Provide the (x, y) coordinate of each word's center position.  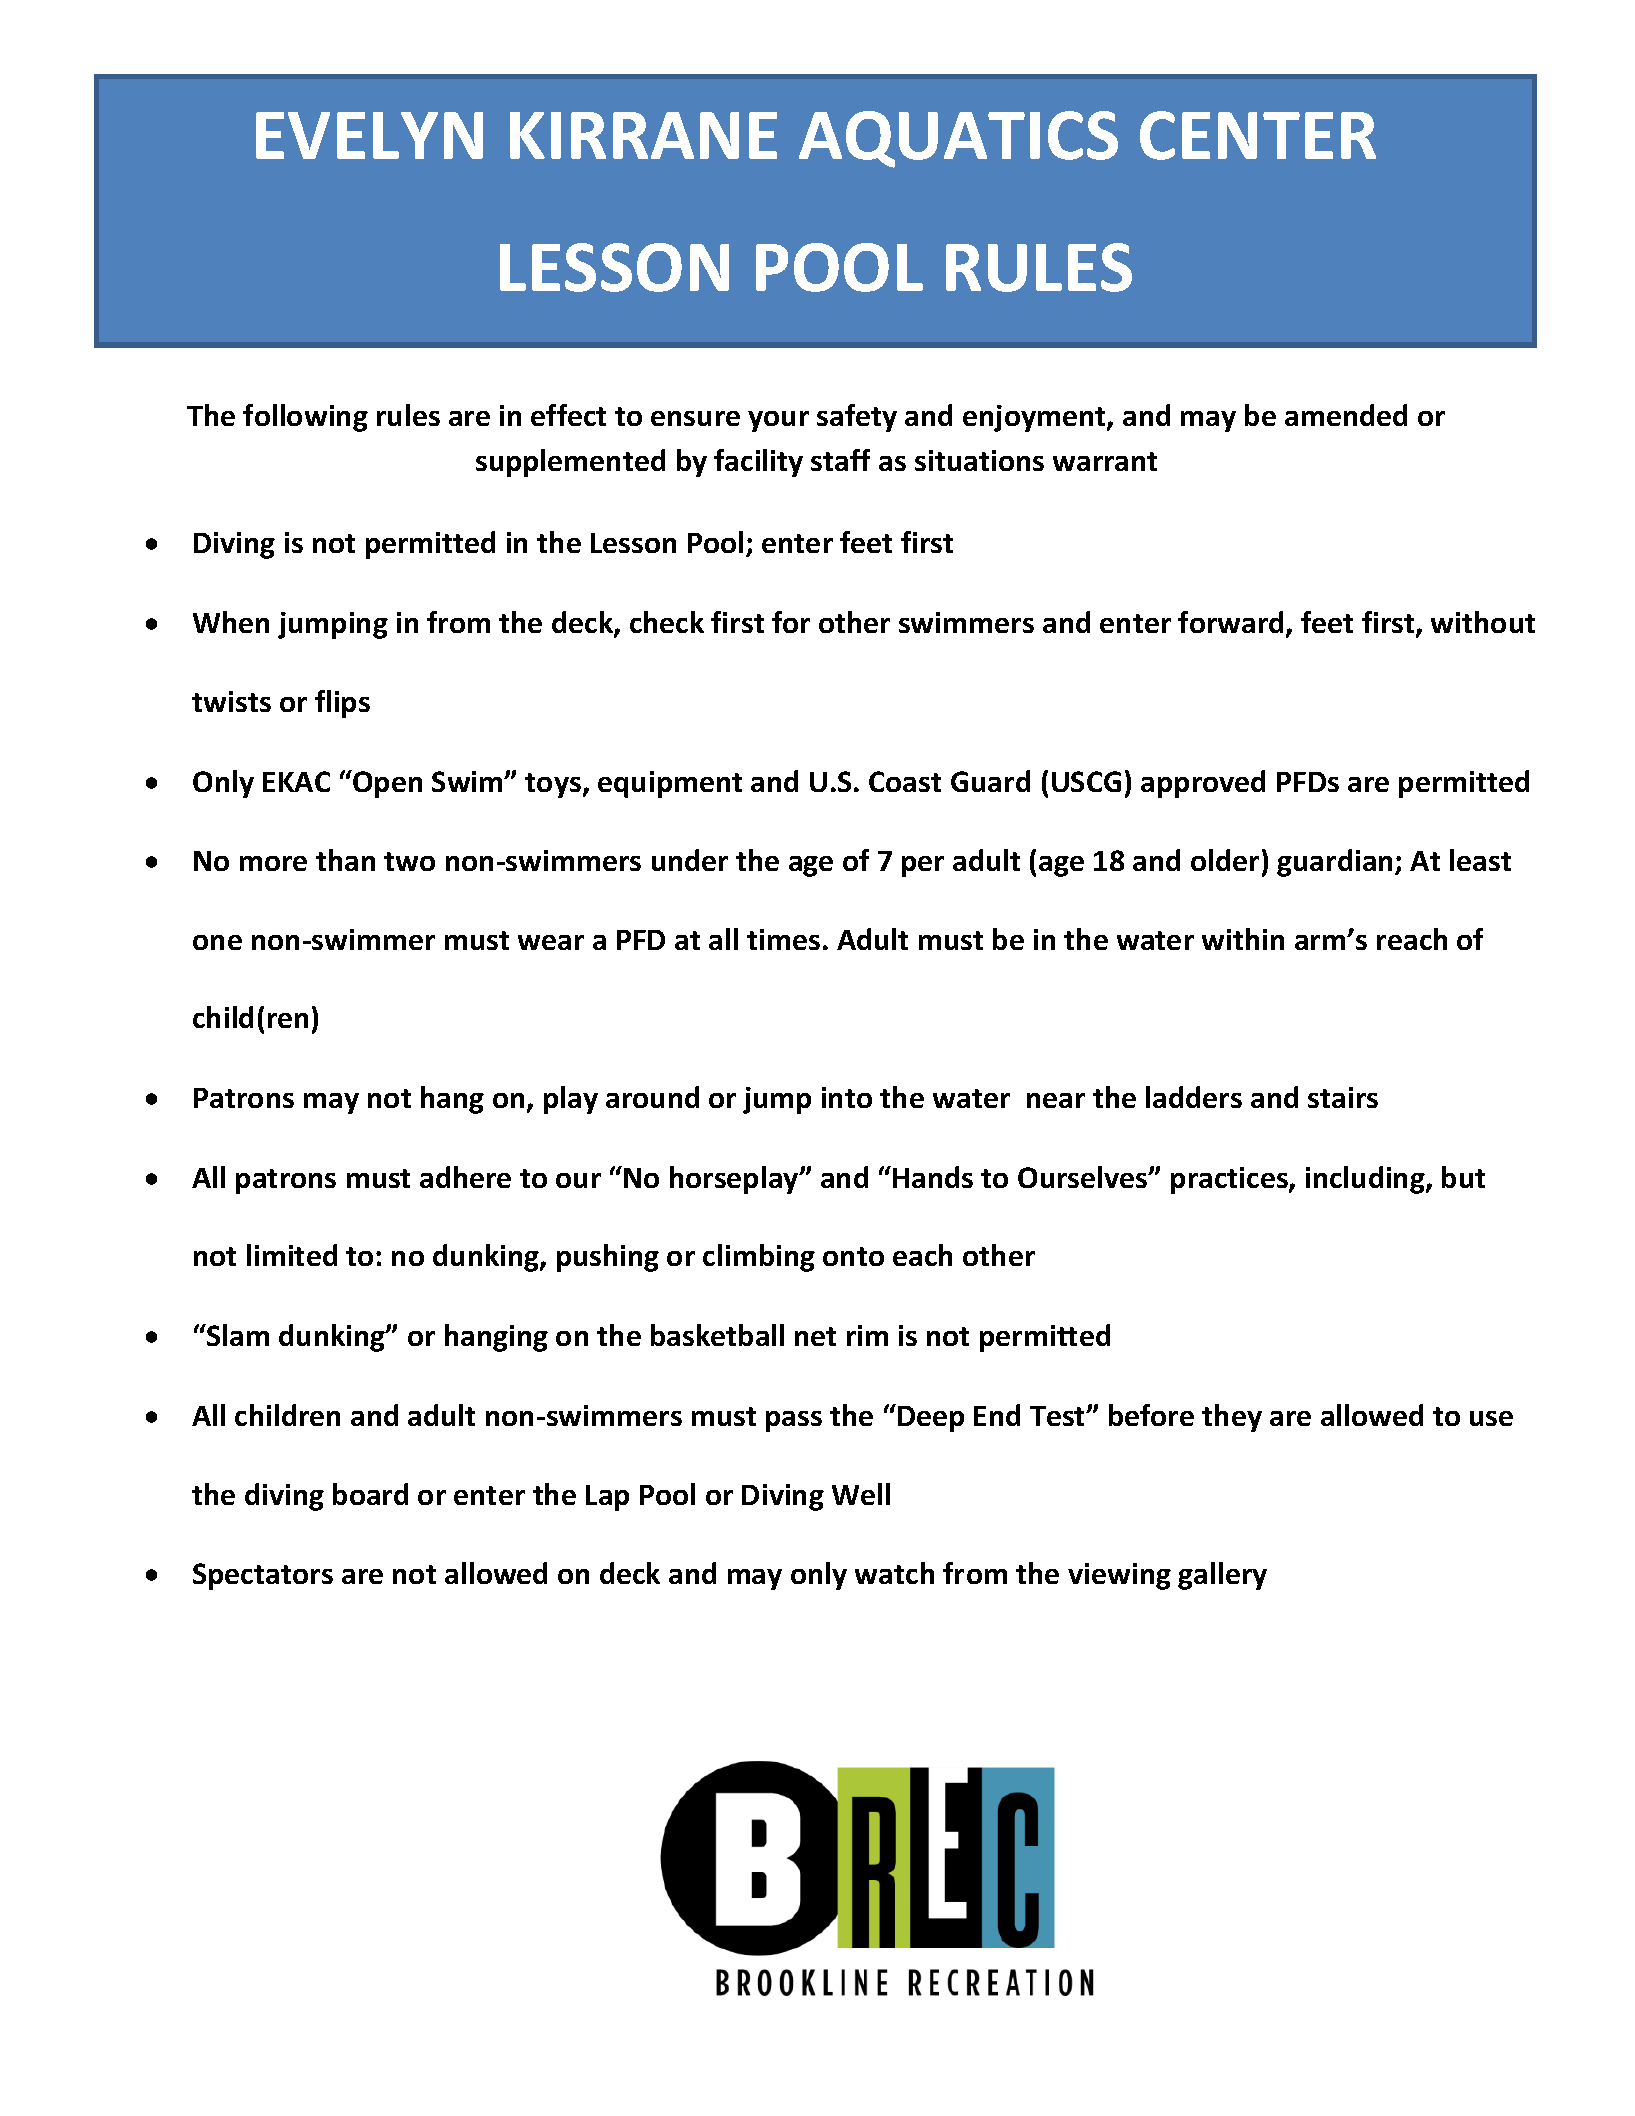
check (667, 622)
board (370, 1494)
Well (861, 1494)
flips (342, 704)
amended (1346, 415)
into (847, 1097)
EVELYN (369, 135)
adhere (465, 1177)
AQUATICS (958, 139)
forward (1230, 622)
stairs (1343, 1097)
